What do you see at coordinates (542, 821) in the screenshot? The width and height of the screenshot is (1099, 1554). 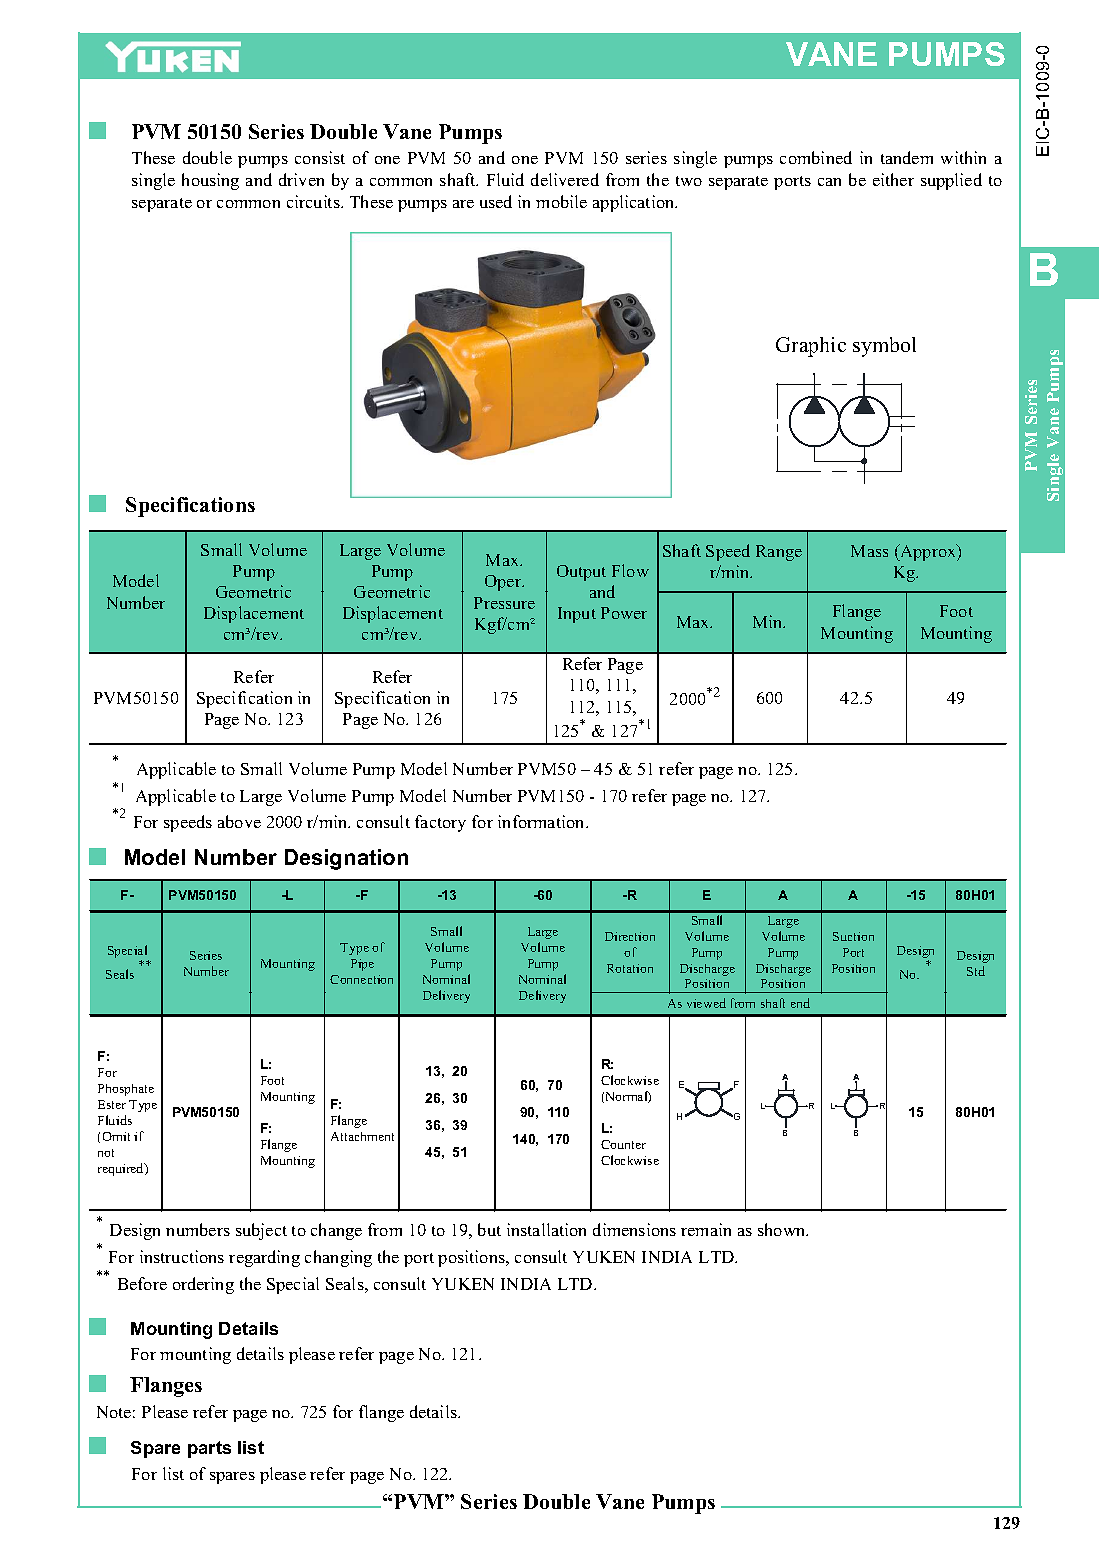 I see `information` at bounding box center [542, 821].
